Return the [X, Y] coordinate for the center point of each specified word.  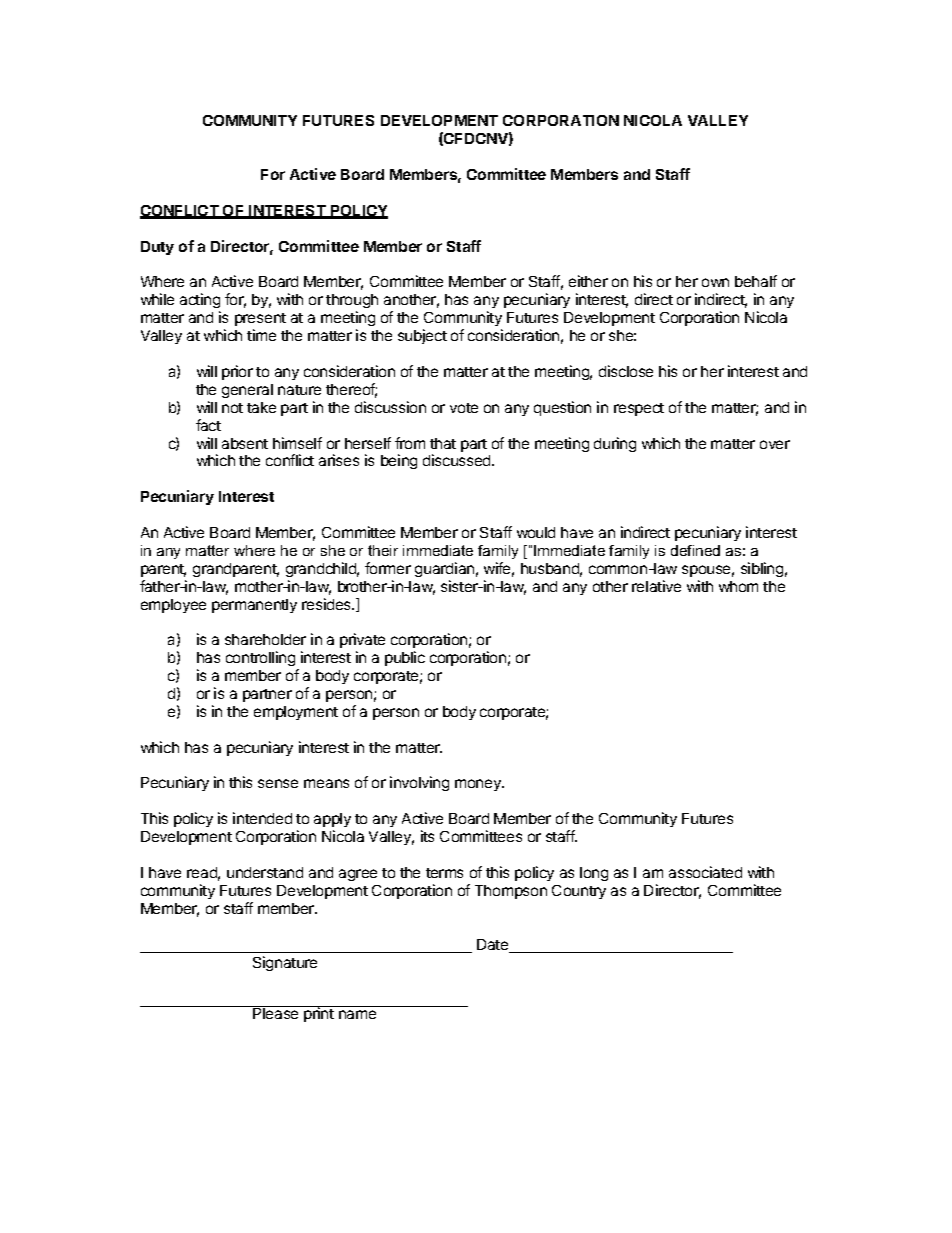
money [479, 785]
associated [705, 872]
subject [422, 336]
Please [276, 1012]
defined [695, 550]
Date [494, 946]
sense [278, 783]
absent [245, 443]
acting [200, 302]
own [715, 282]
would [536, 532]
